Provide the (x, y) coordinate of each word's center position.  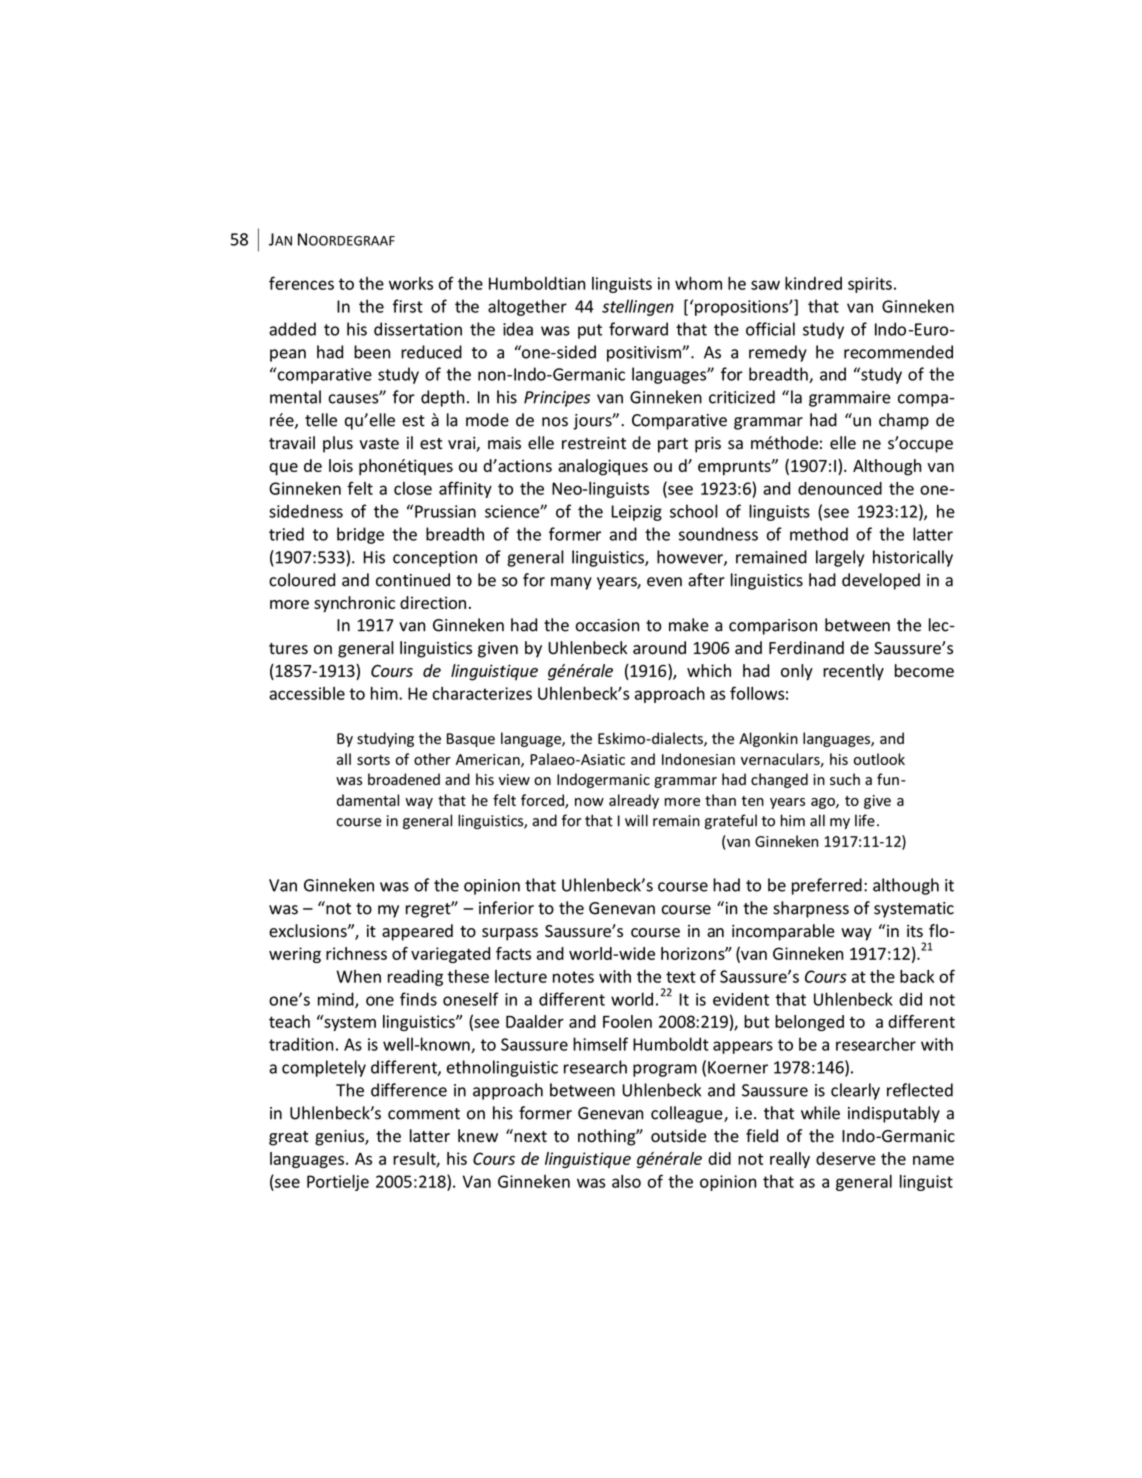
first (408, 306)
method (819, 534)
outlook (879, 759)
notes (573, 977)
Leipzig (636, 513)
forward (638, 329)
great (288, 1138)
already (634, 801)
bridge (360, 535)
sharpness (811, 909)
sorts (373, 760)
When (358, 976)
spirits (870, 285)
